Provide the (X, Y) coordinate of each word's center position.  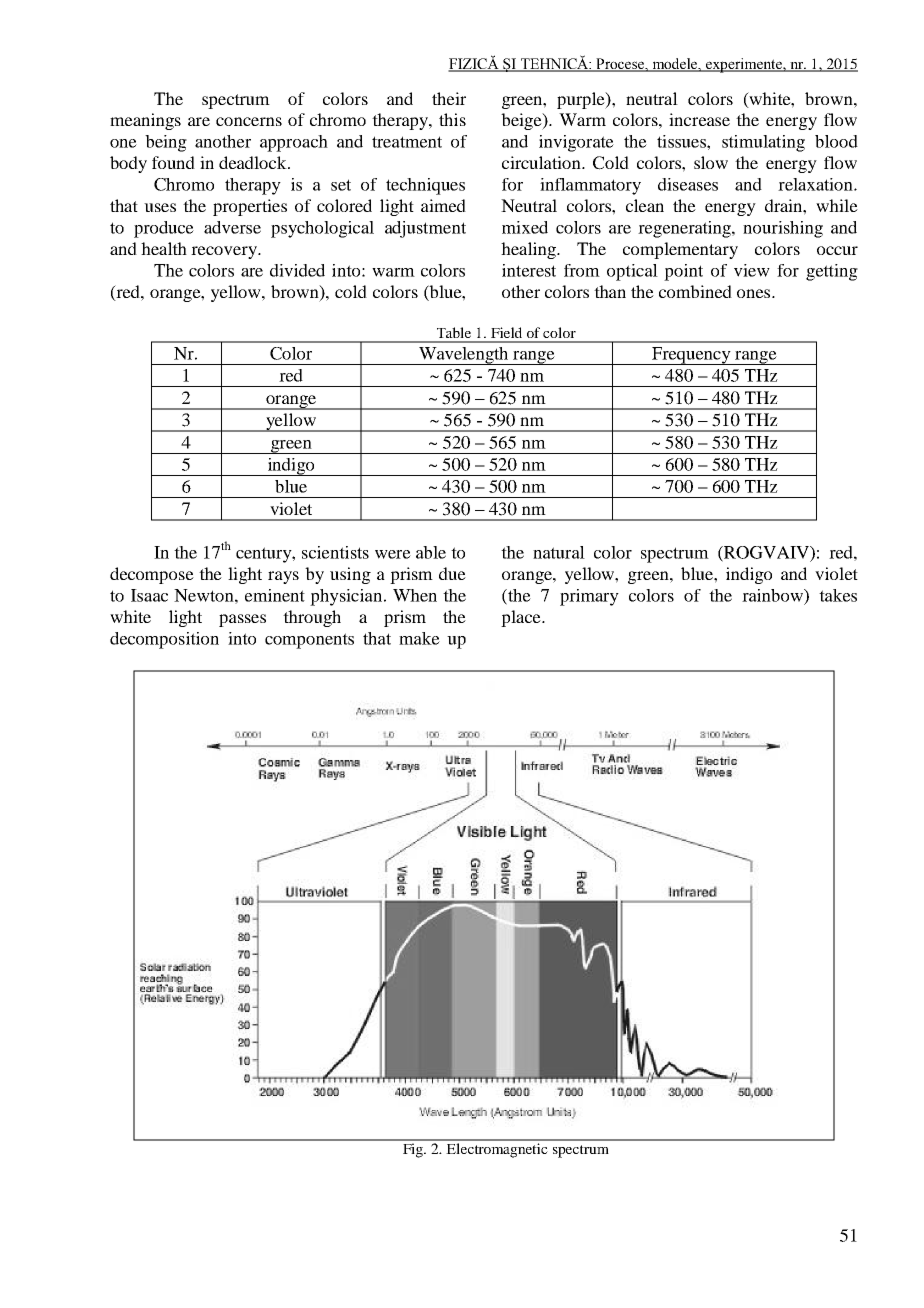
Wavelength (463, 356)
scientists (335, 552)
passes (242, 620)
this (452, 119)
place (522, 618)
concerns (249, 121)
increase (699, 119)
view (752, 270)
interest (529, 270)
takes (838, 595)
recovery (225, 252)
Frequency (691, 356)
